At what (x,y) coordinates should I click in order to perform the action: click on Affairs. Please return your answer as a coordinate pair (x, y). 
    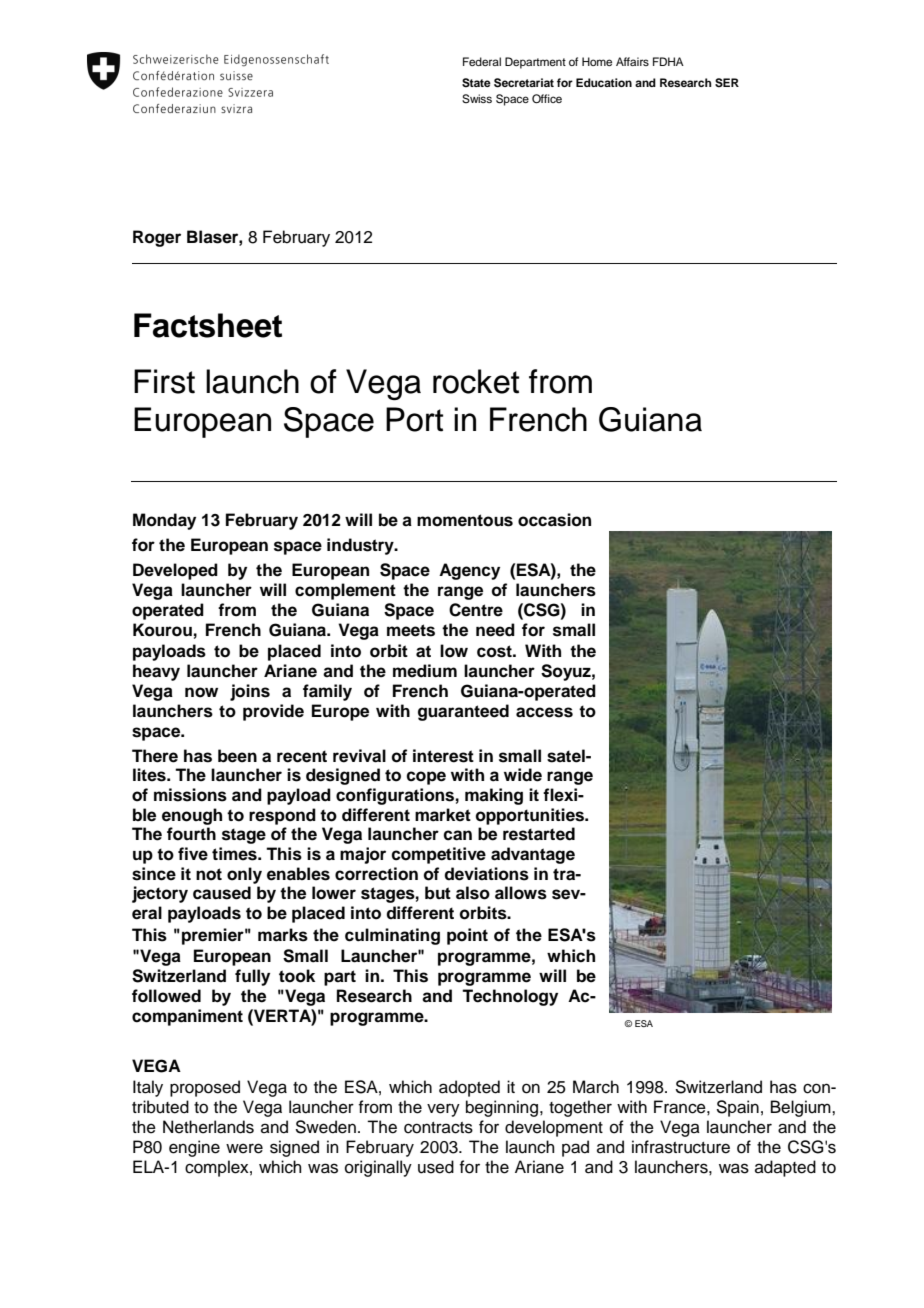
    Looking at the image, I should click on (632, 61).
